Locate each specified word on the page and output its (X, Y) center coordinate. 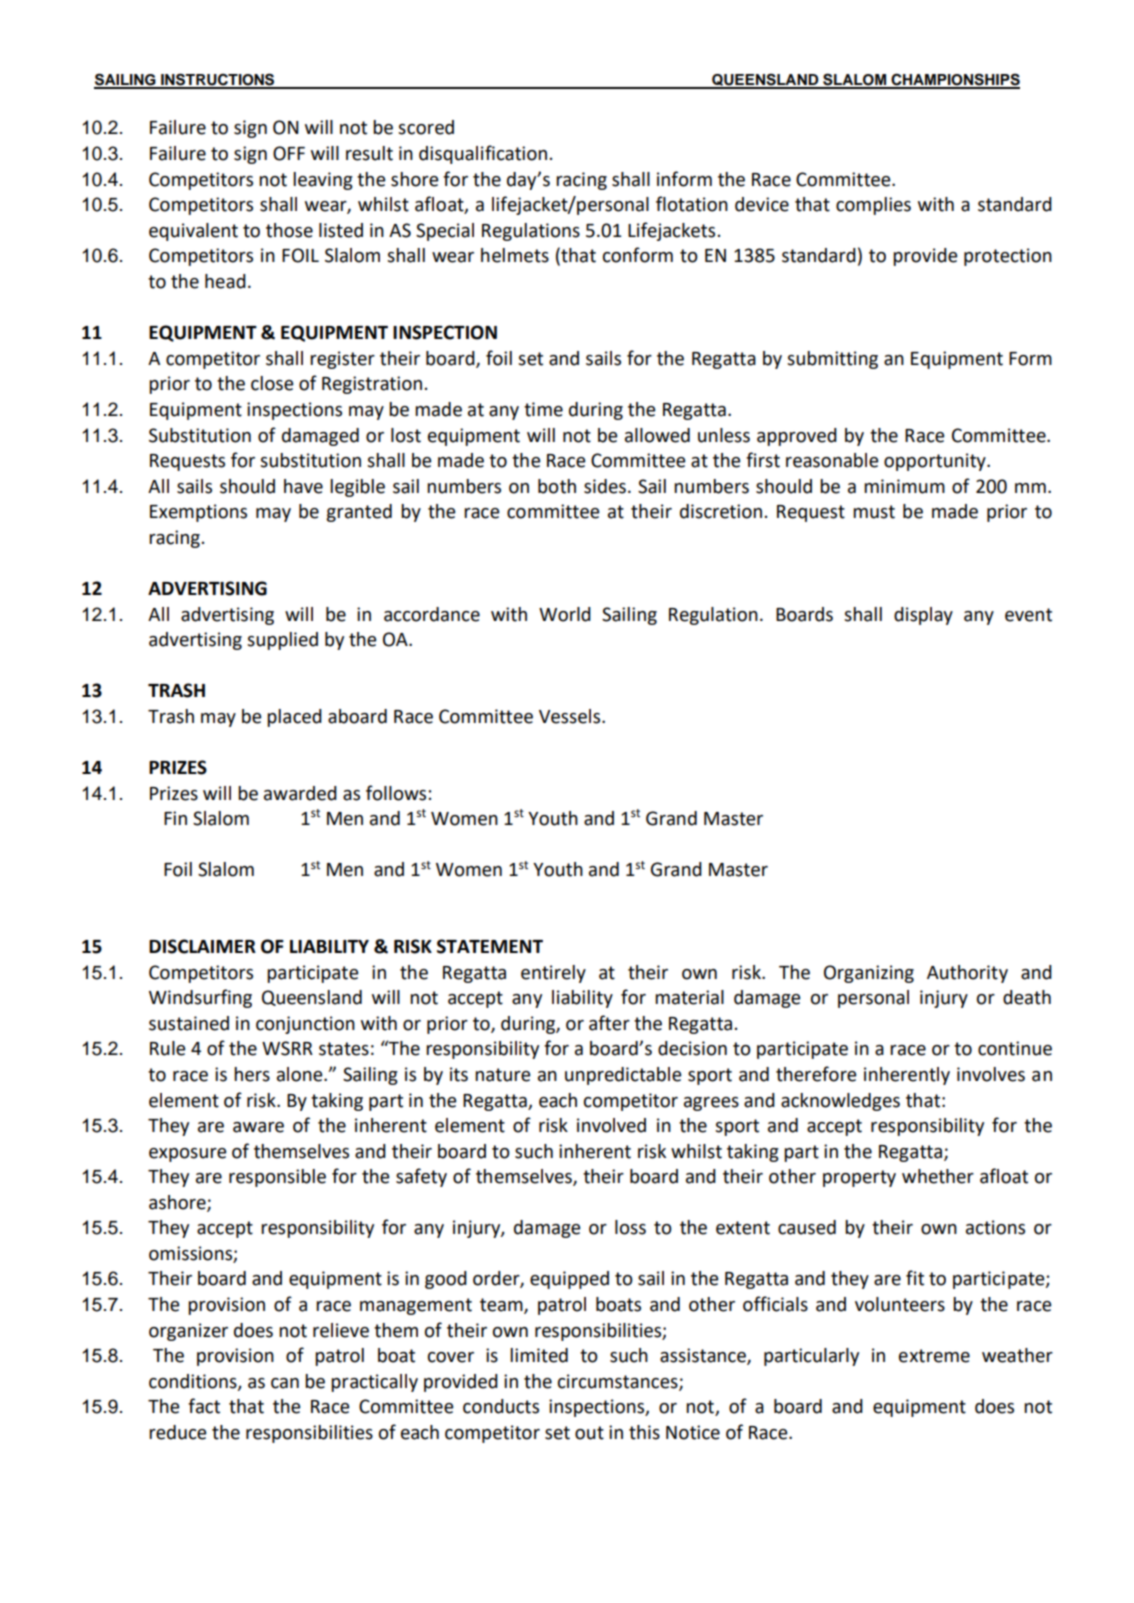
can (285, 1383)
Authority (967, 974)
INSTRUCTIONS (218, 80)
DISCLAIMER (202, 946)
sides (605, 486)
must (874, 512)
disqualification (483, 154)
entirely (553, 974)
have (303, 486)
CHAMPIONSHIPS (954, 80)
